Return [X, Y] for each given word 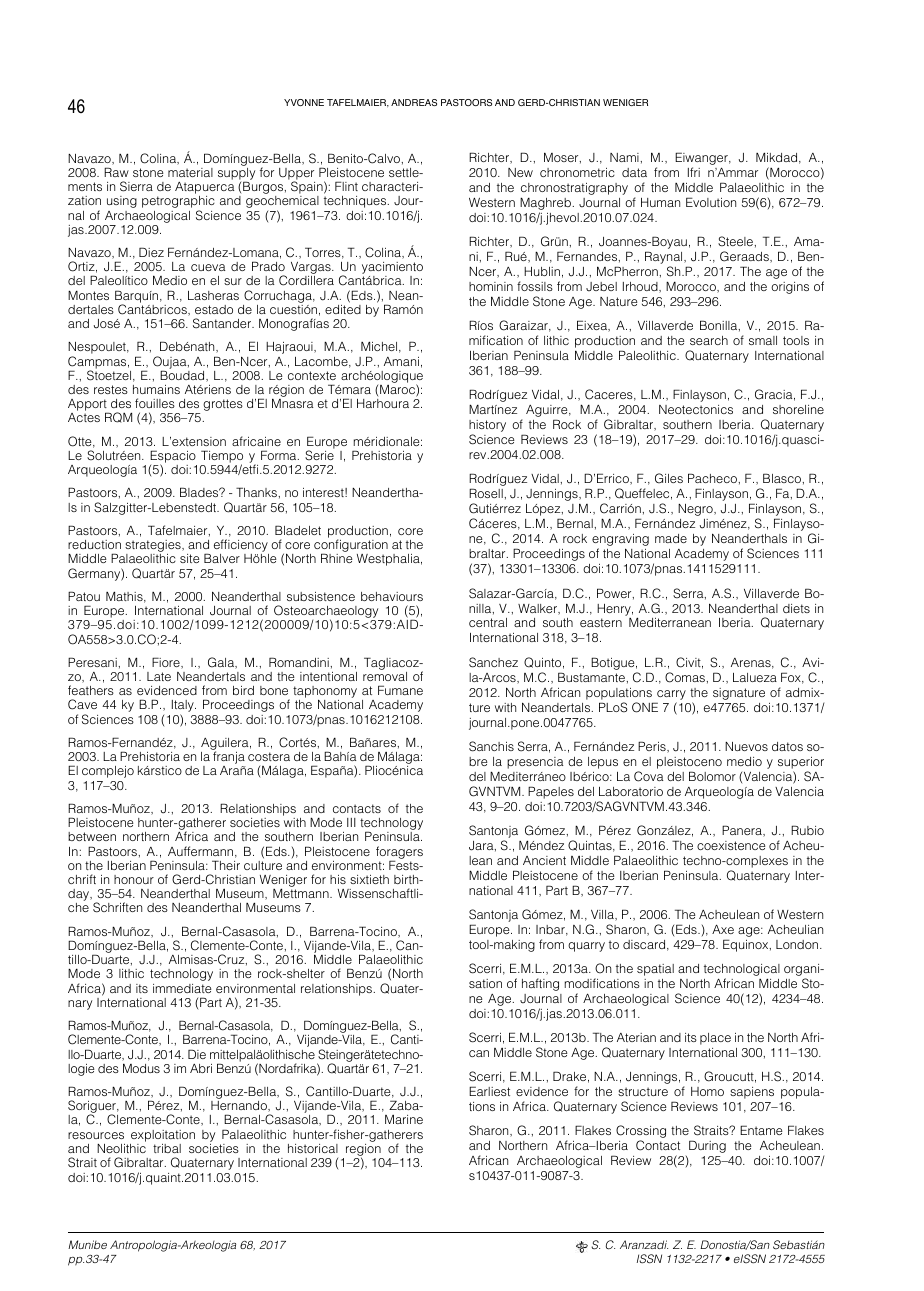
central [488, 622]
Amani [401, 361]
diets [796, 608]
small [763, 340]
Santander [223, 323]
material [190, 172]
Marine [404, 1119]
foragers [399, 853]
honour [134, 879]
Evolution [711, 202]
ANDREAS [414, 102]
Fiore [167, 663]
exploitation [163, 1136]
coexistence [731, 845]
